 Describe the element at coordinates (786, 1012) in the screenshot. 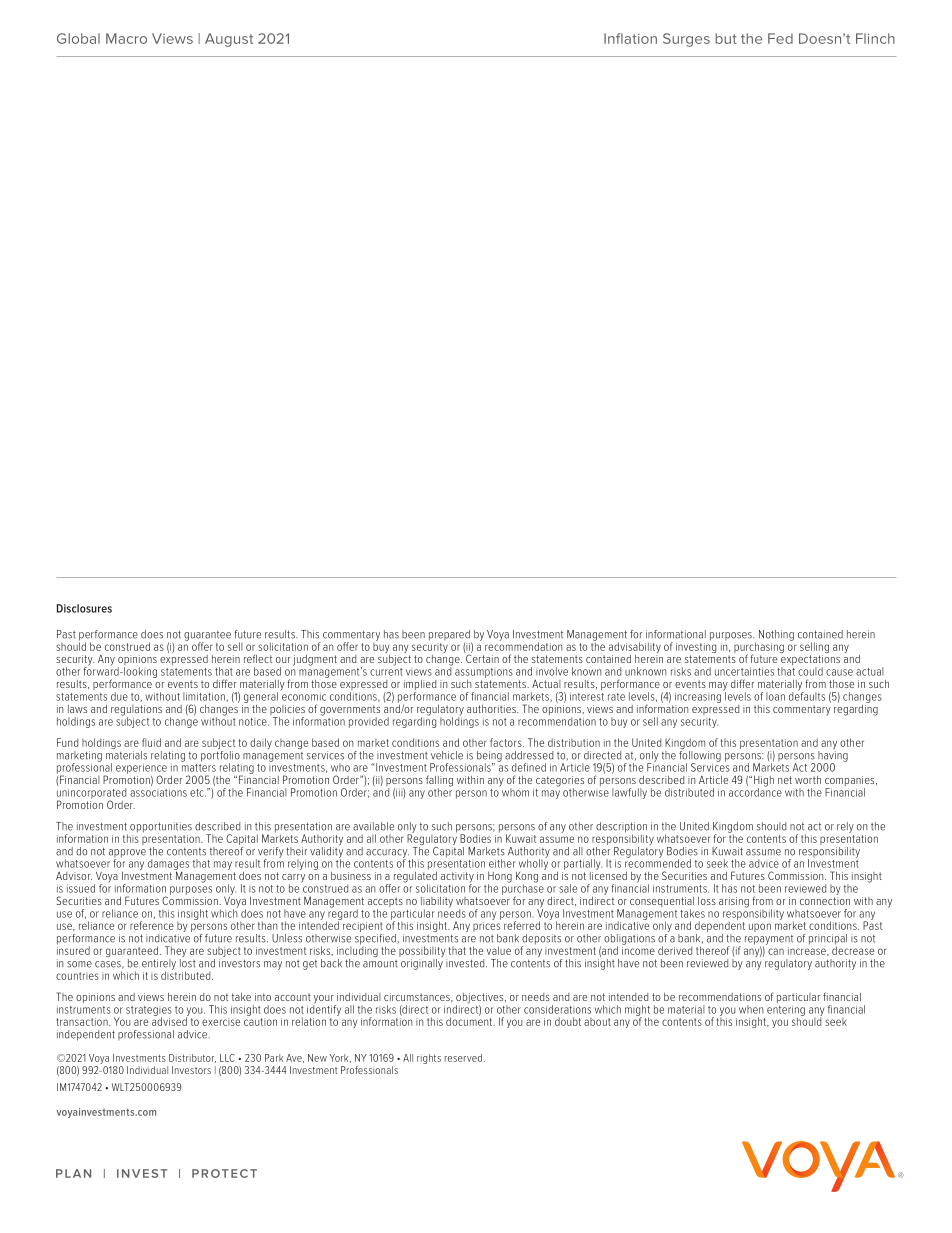

I see `entering` at that location.
